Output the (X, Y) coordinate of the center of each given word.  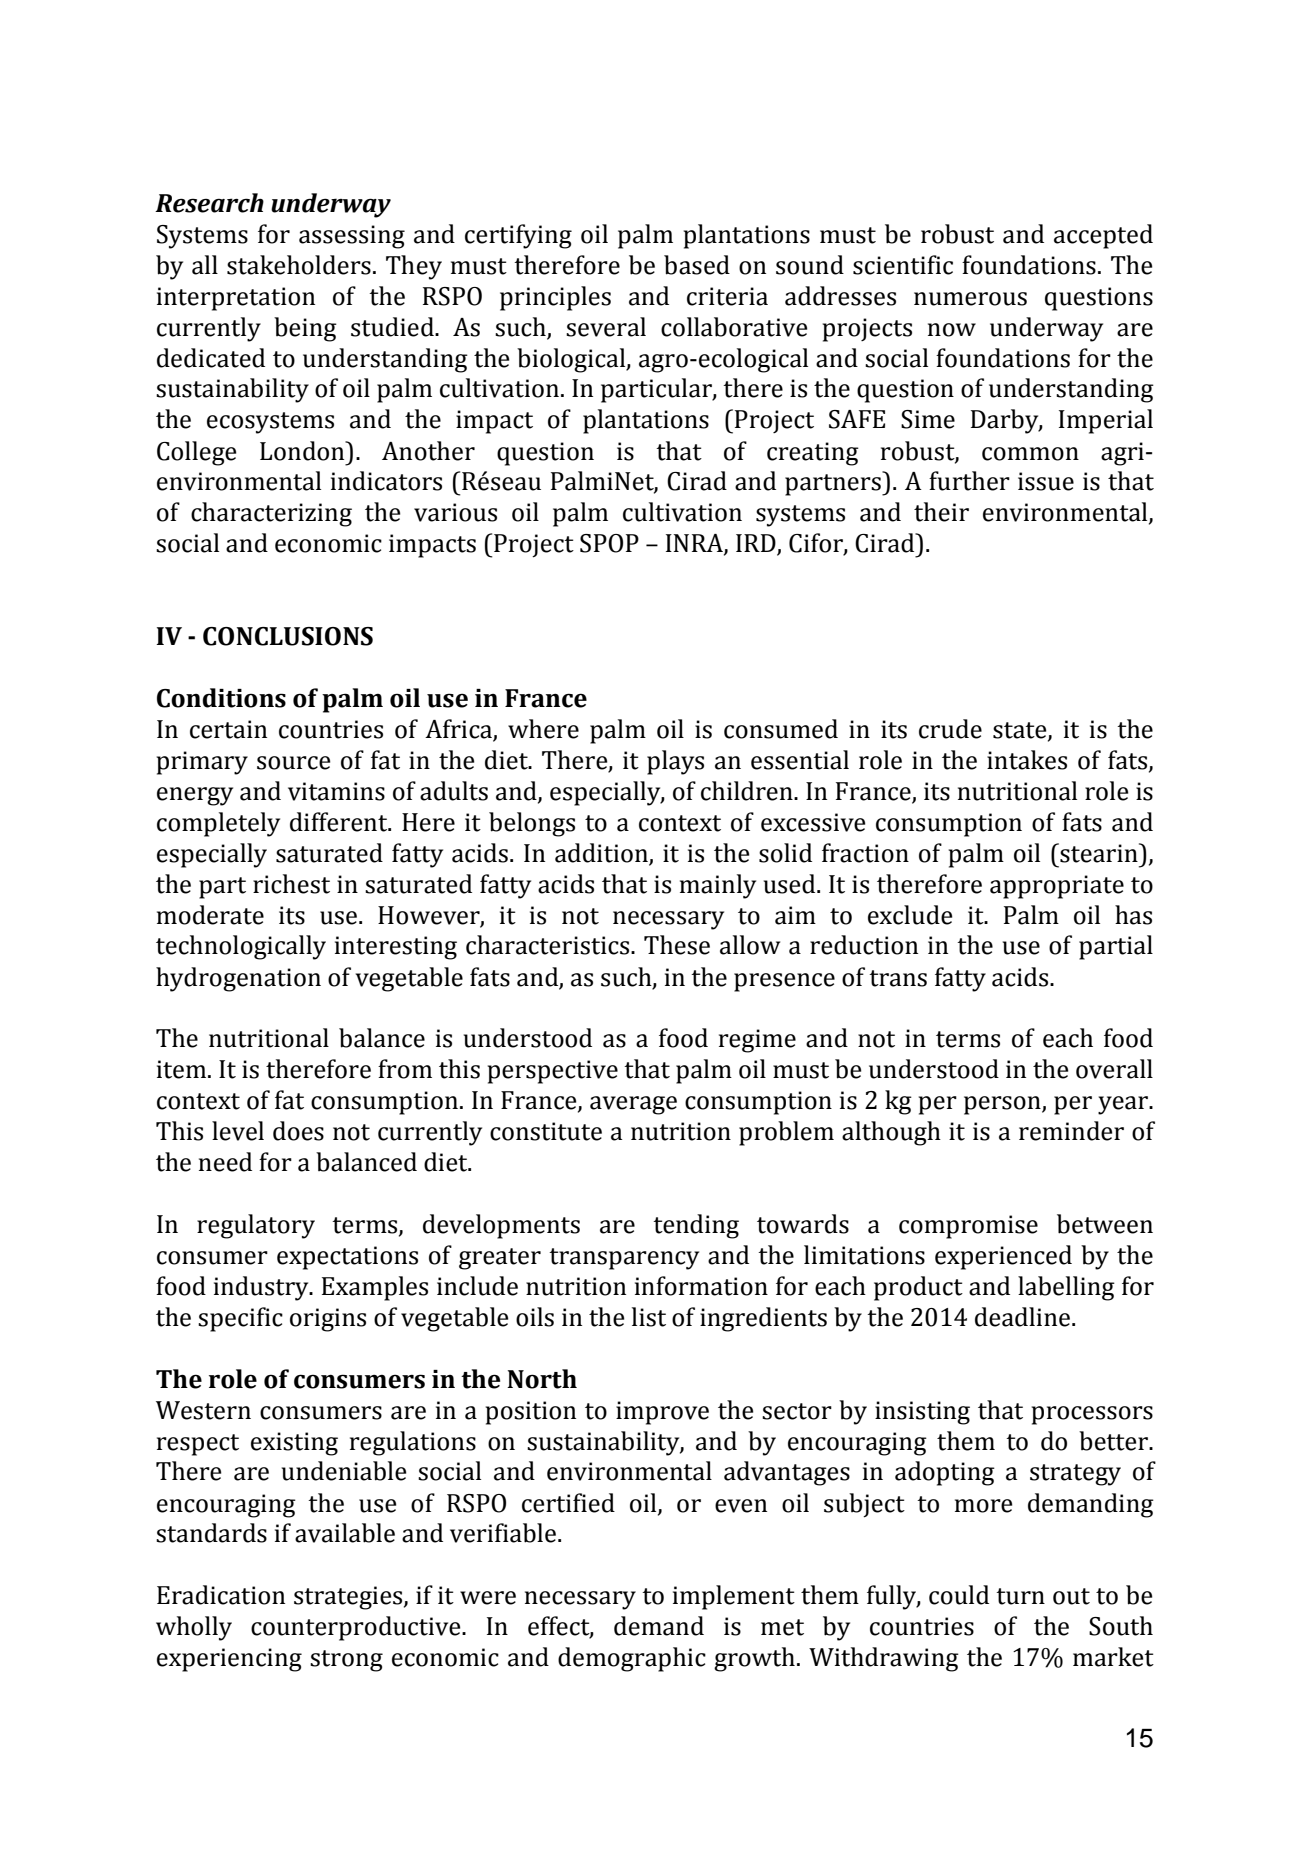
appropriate (1057, 887)
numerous (970, 299)
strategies (349, 1598)
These (677, 945)
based (697, 265)
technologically (241, 947)
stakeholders (299, 265)
